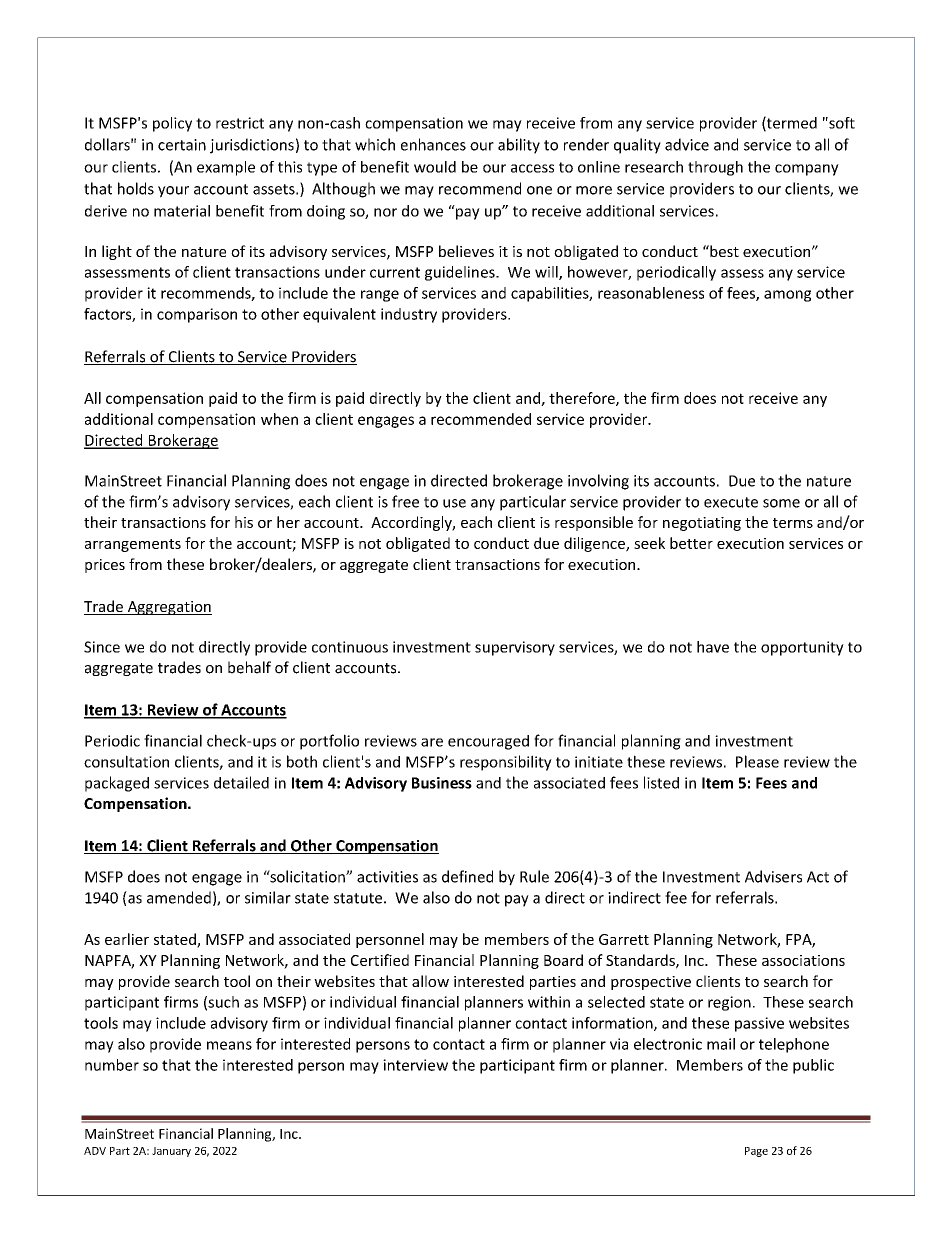  I want to click on Page, so click(756, 1152).
